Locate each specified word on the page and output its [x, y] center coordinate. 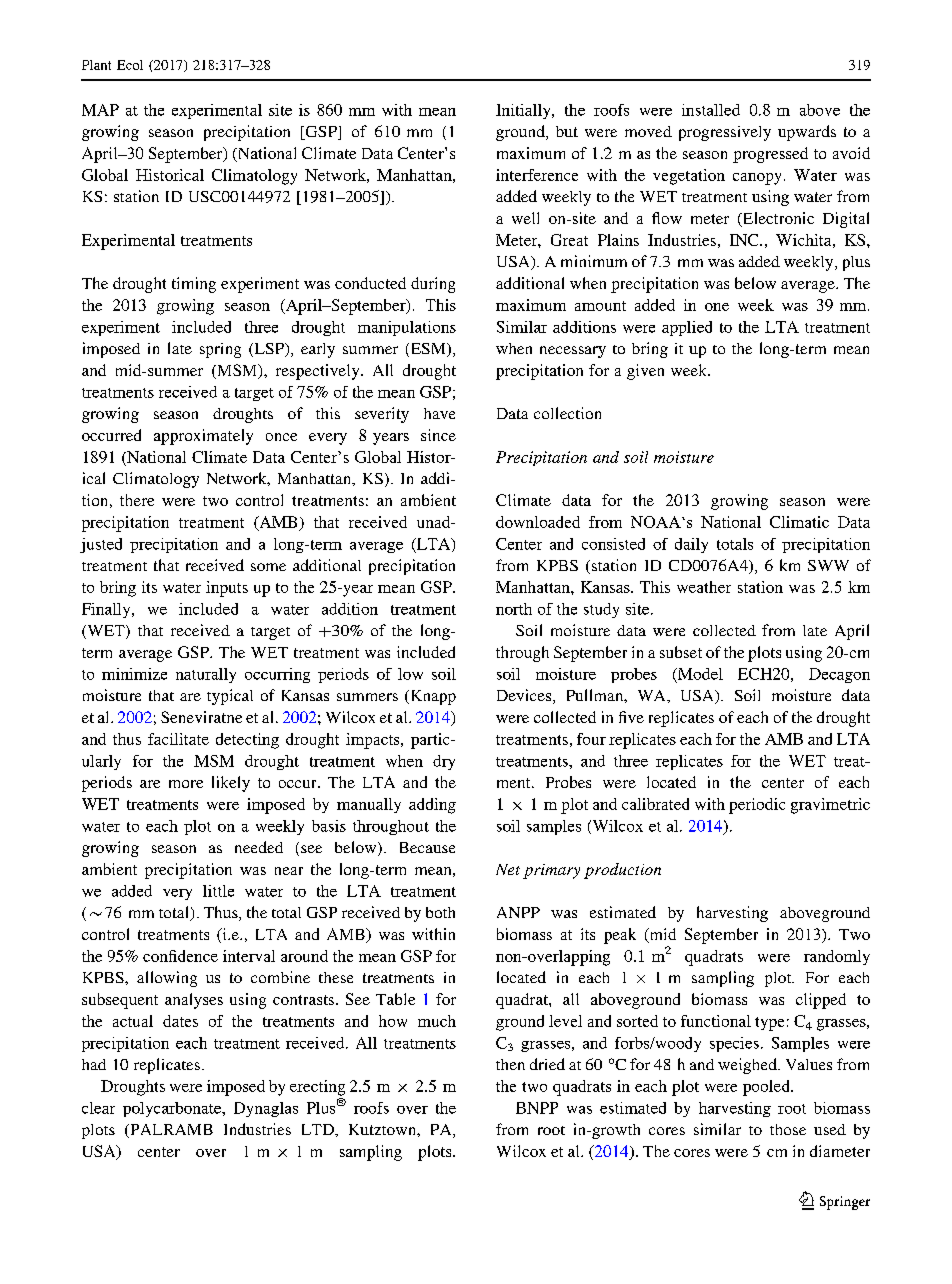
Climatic [799, 522]
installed [711, 110]
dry [444, 762]
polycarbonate [173, 1109]
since [438, 435]
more [186, 784]
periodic [757, 806]
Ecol [130, 65]
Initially [524, 111]
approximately [203, 437]
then [510, 1064]
